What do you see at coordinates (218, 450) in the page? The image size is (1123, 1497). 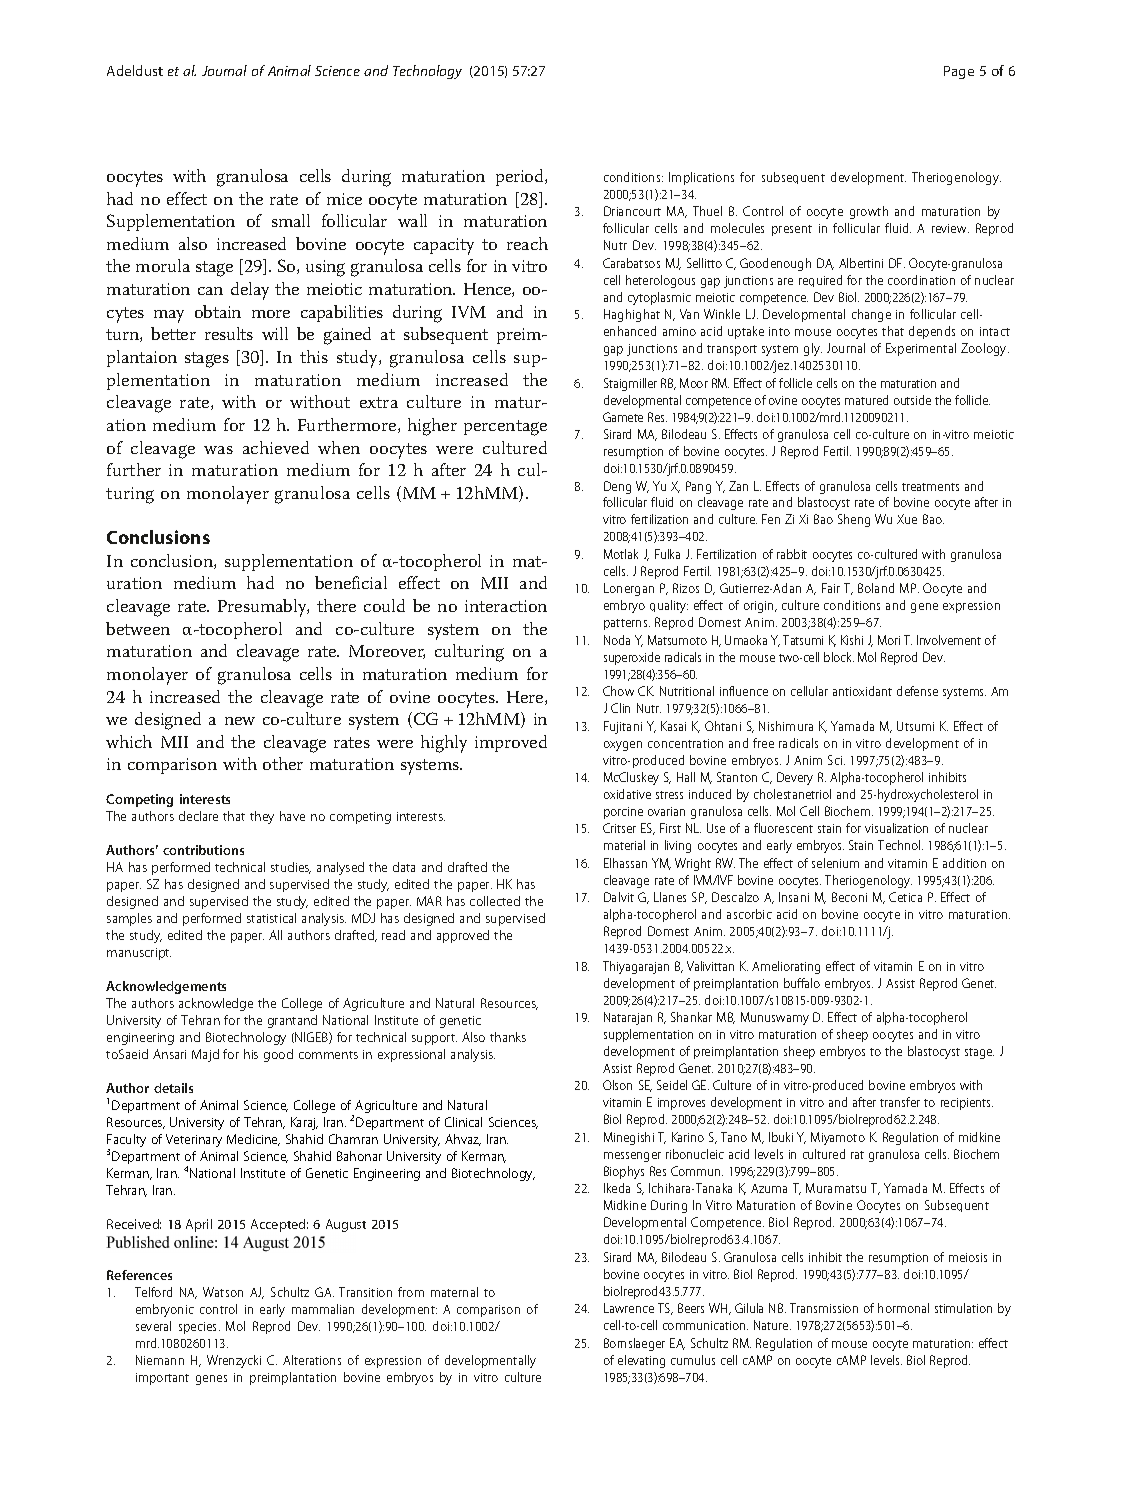 I see `was` at bounding box center [218, 450].
